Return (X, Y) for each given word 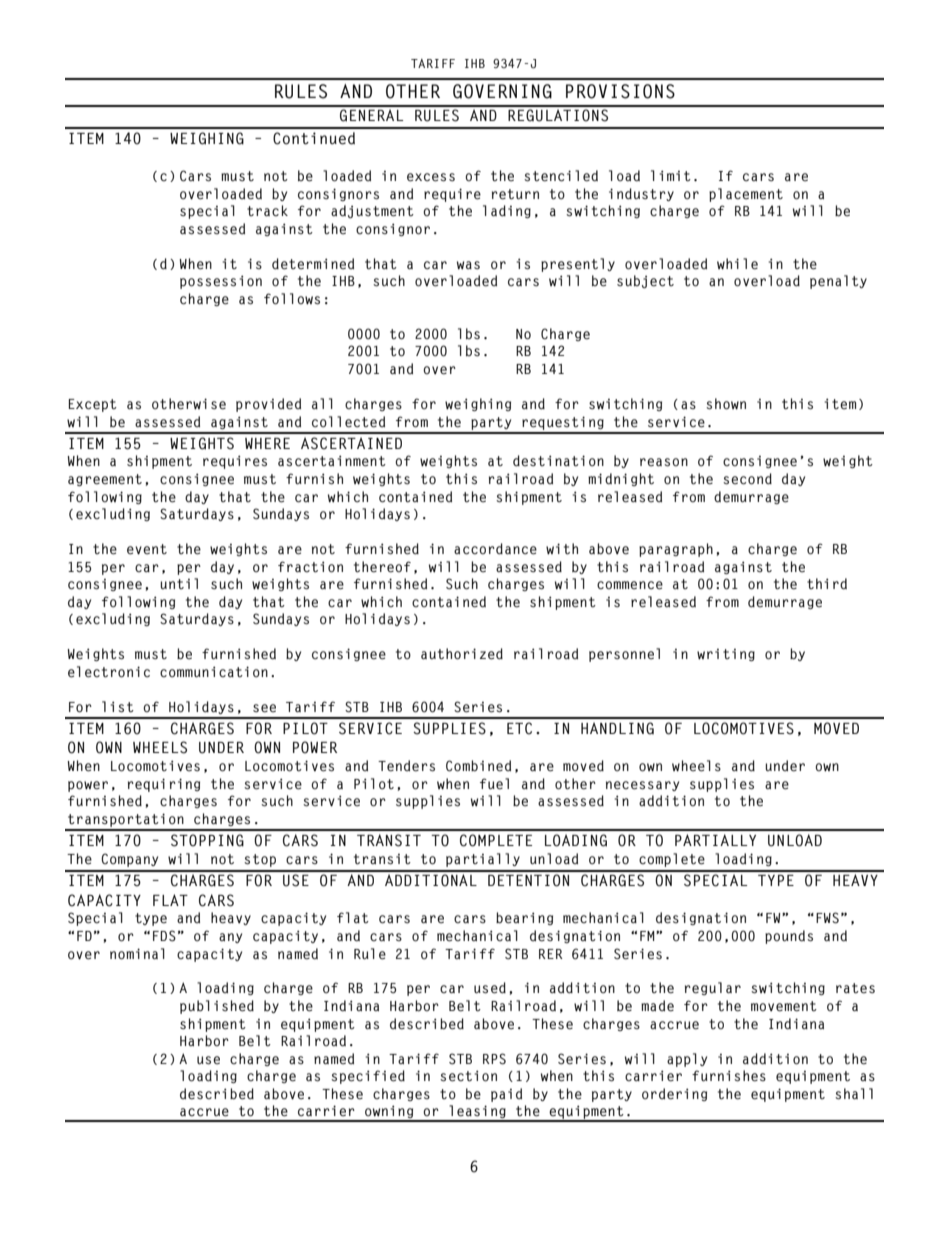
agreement (105, 480)
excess (431, 177)
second (747, 479)
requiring (164, 785)
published (217, 1007)
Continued (314, 138)
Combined (478, 766)
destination (558, 461)
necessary (642, 786)
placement (746, 195)
